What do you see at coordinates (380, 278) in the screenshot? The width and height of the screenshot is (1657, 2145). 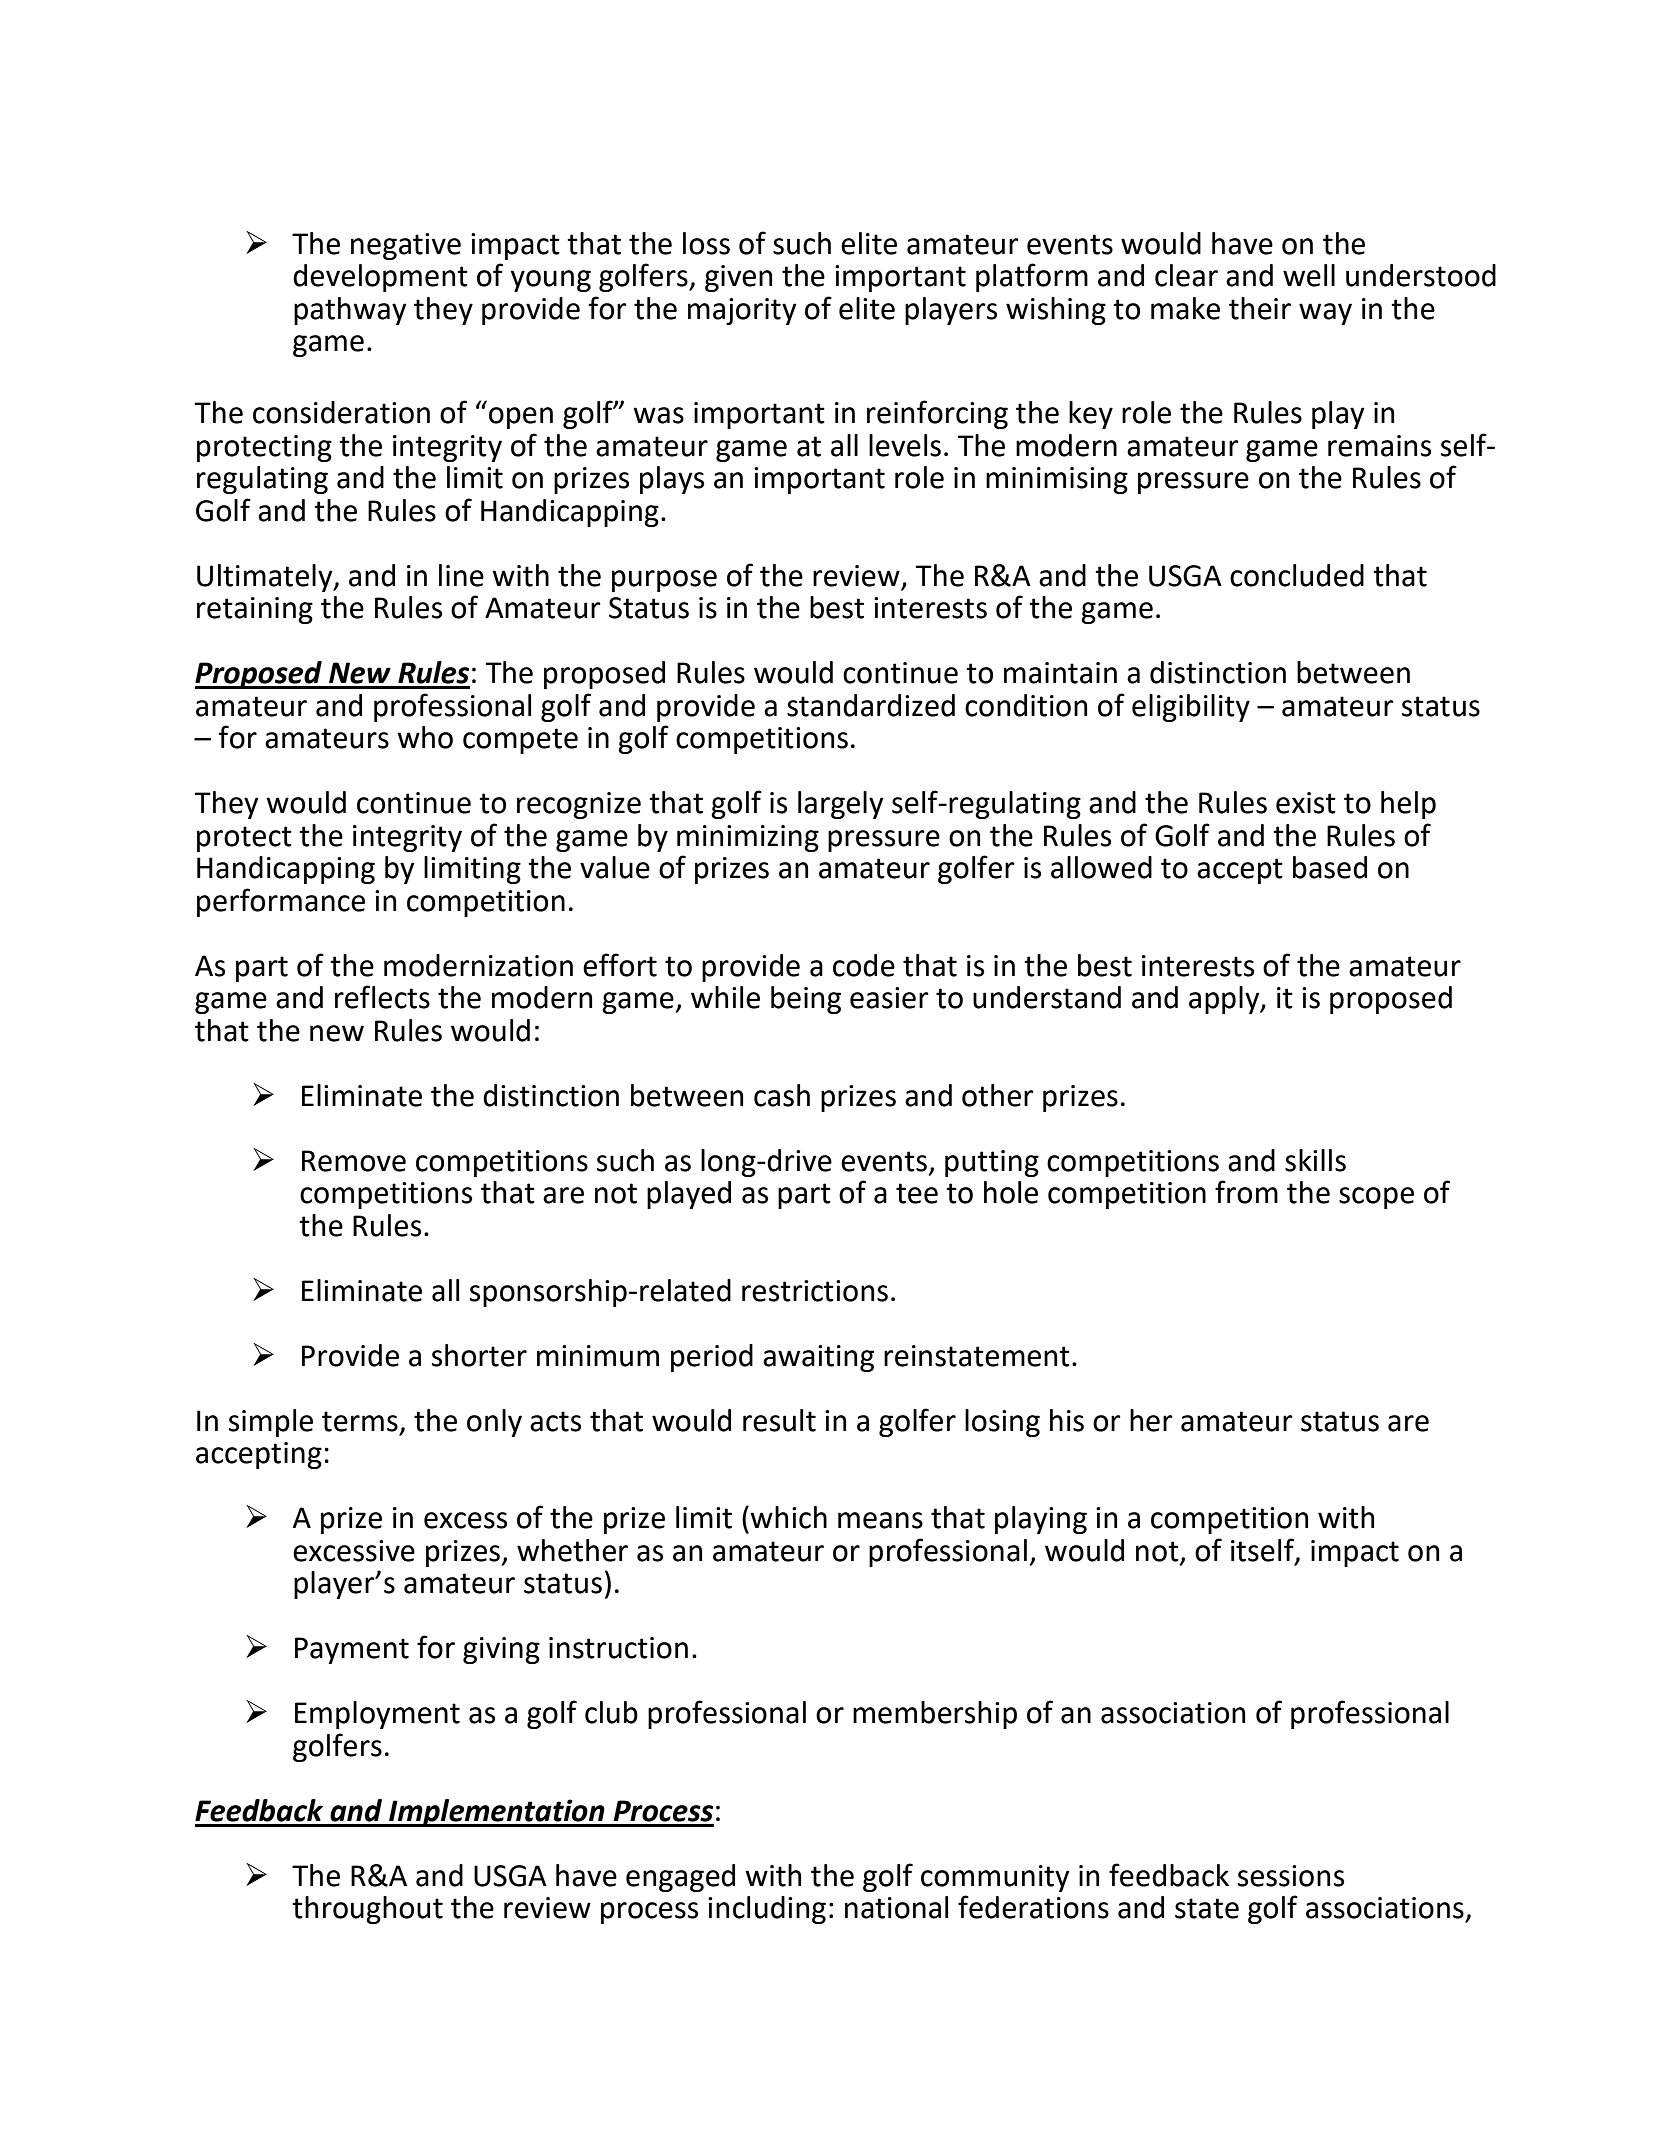 I see `development` at bounding box center [380, 278].
